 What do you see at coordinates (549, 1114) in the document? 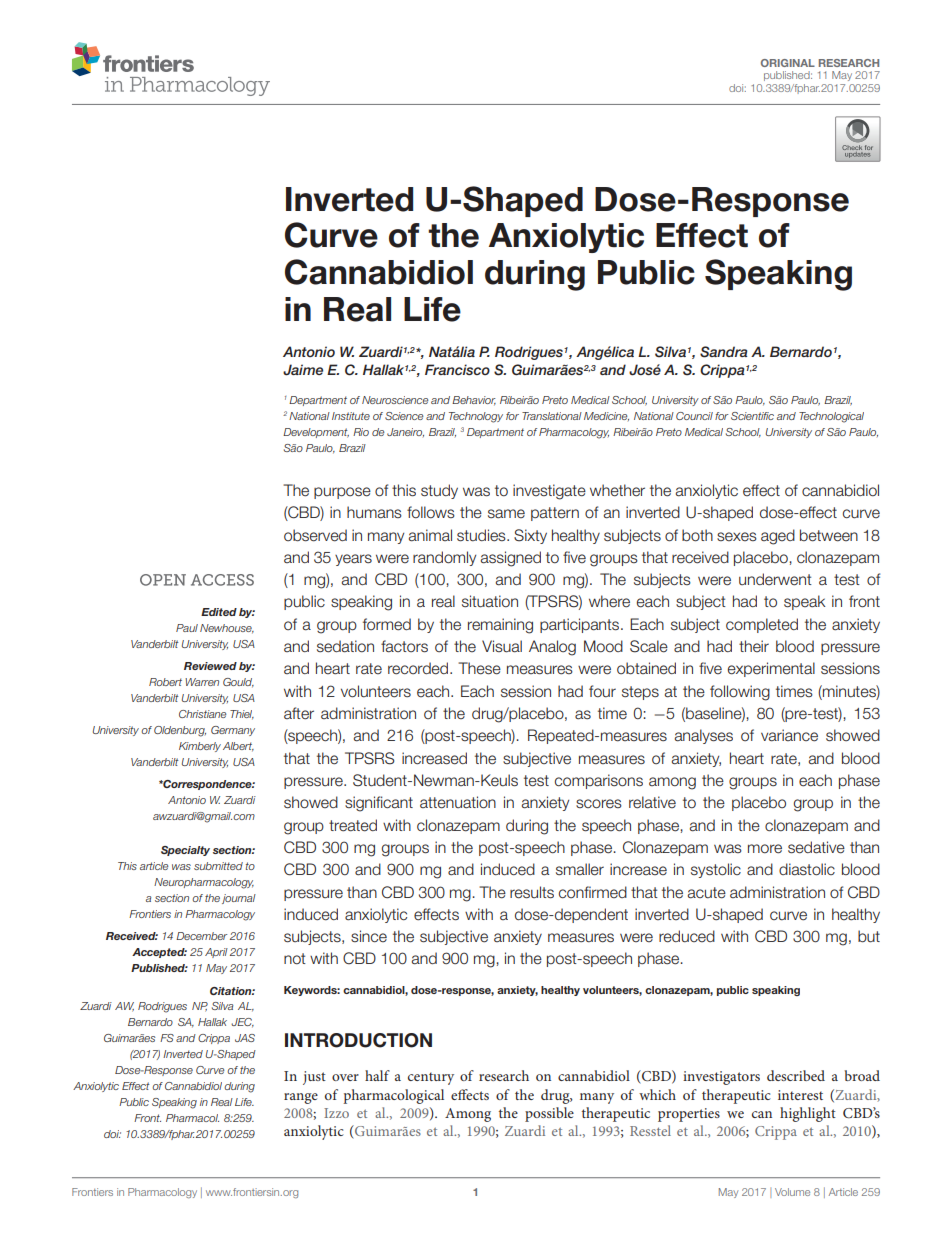
I see `possible` at bounding box center [549, 1114].
